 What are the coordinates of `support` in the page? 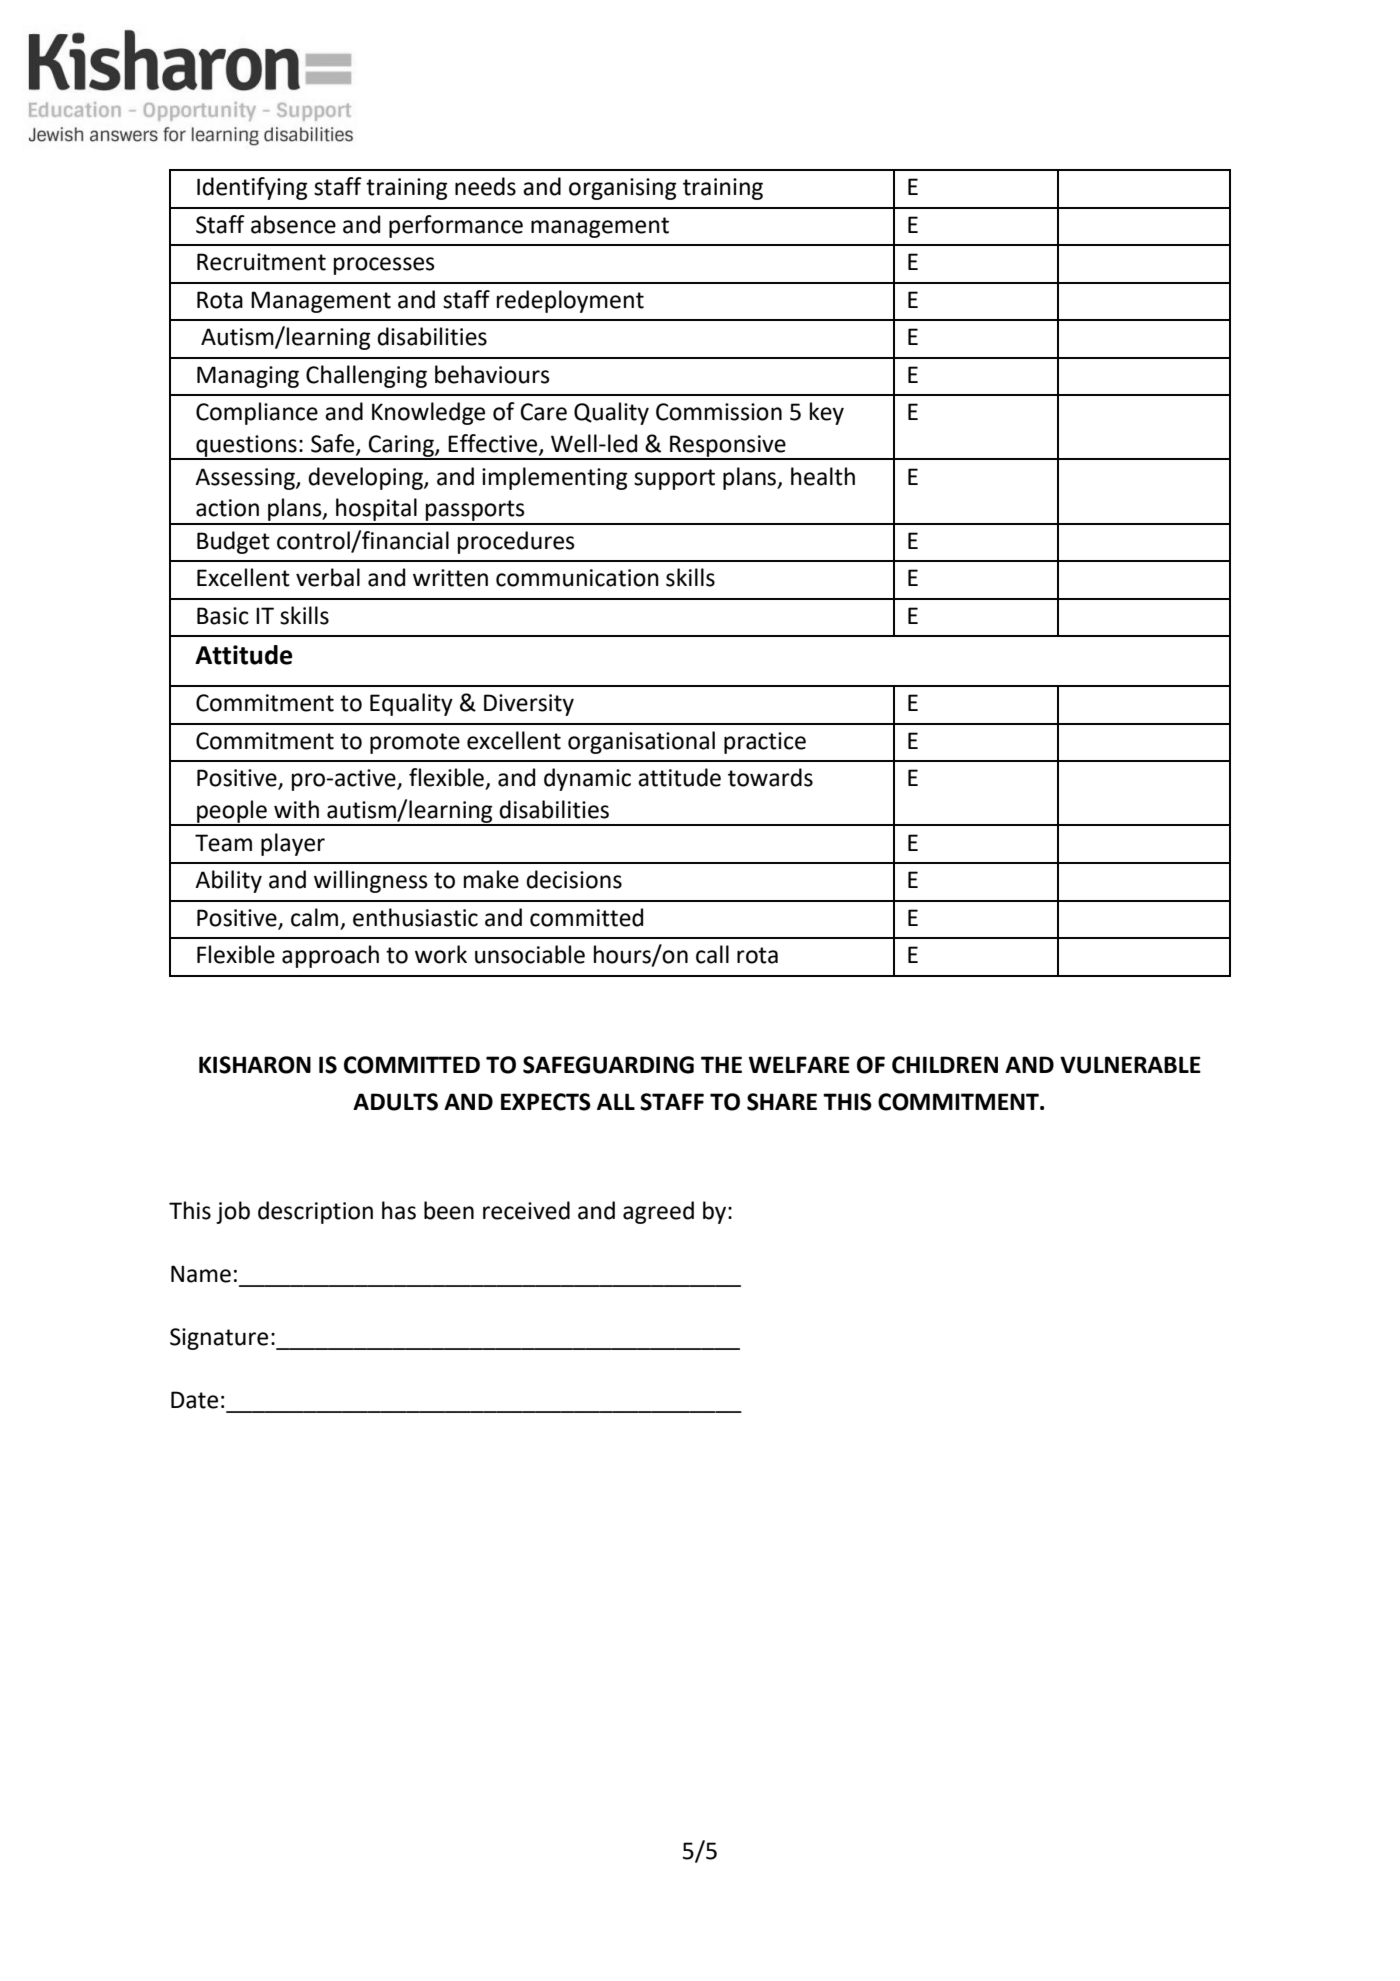 It's located at (674, 479).
